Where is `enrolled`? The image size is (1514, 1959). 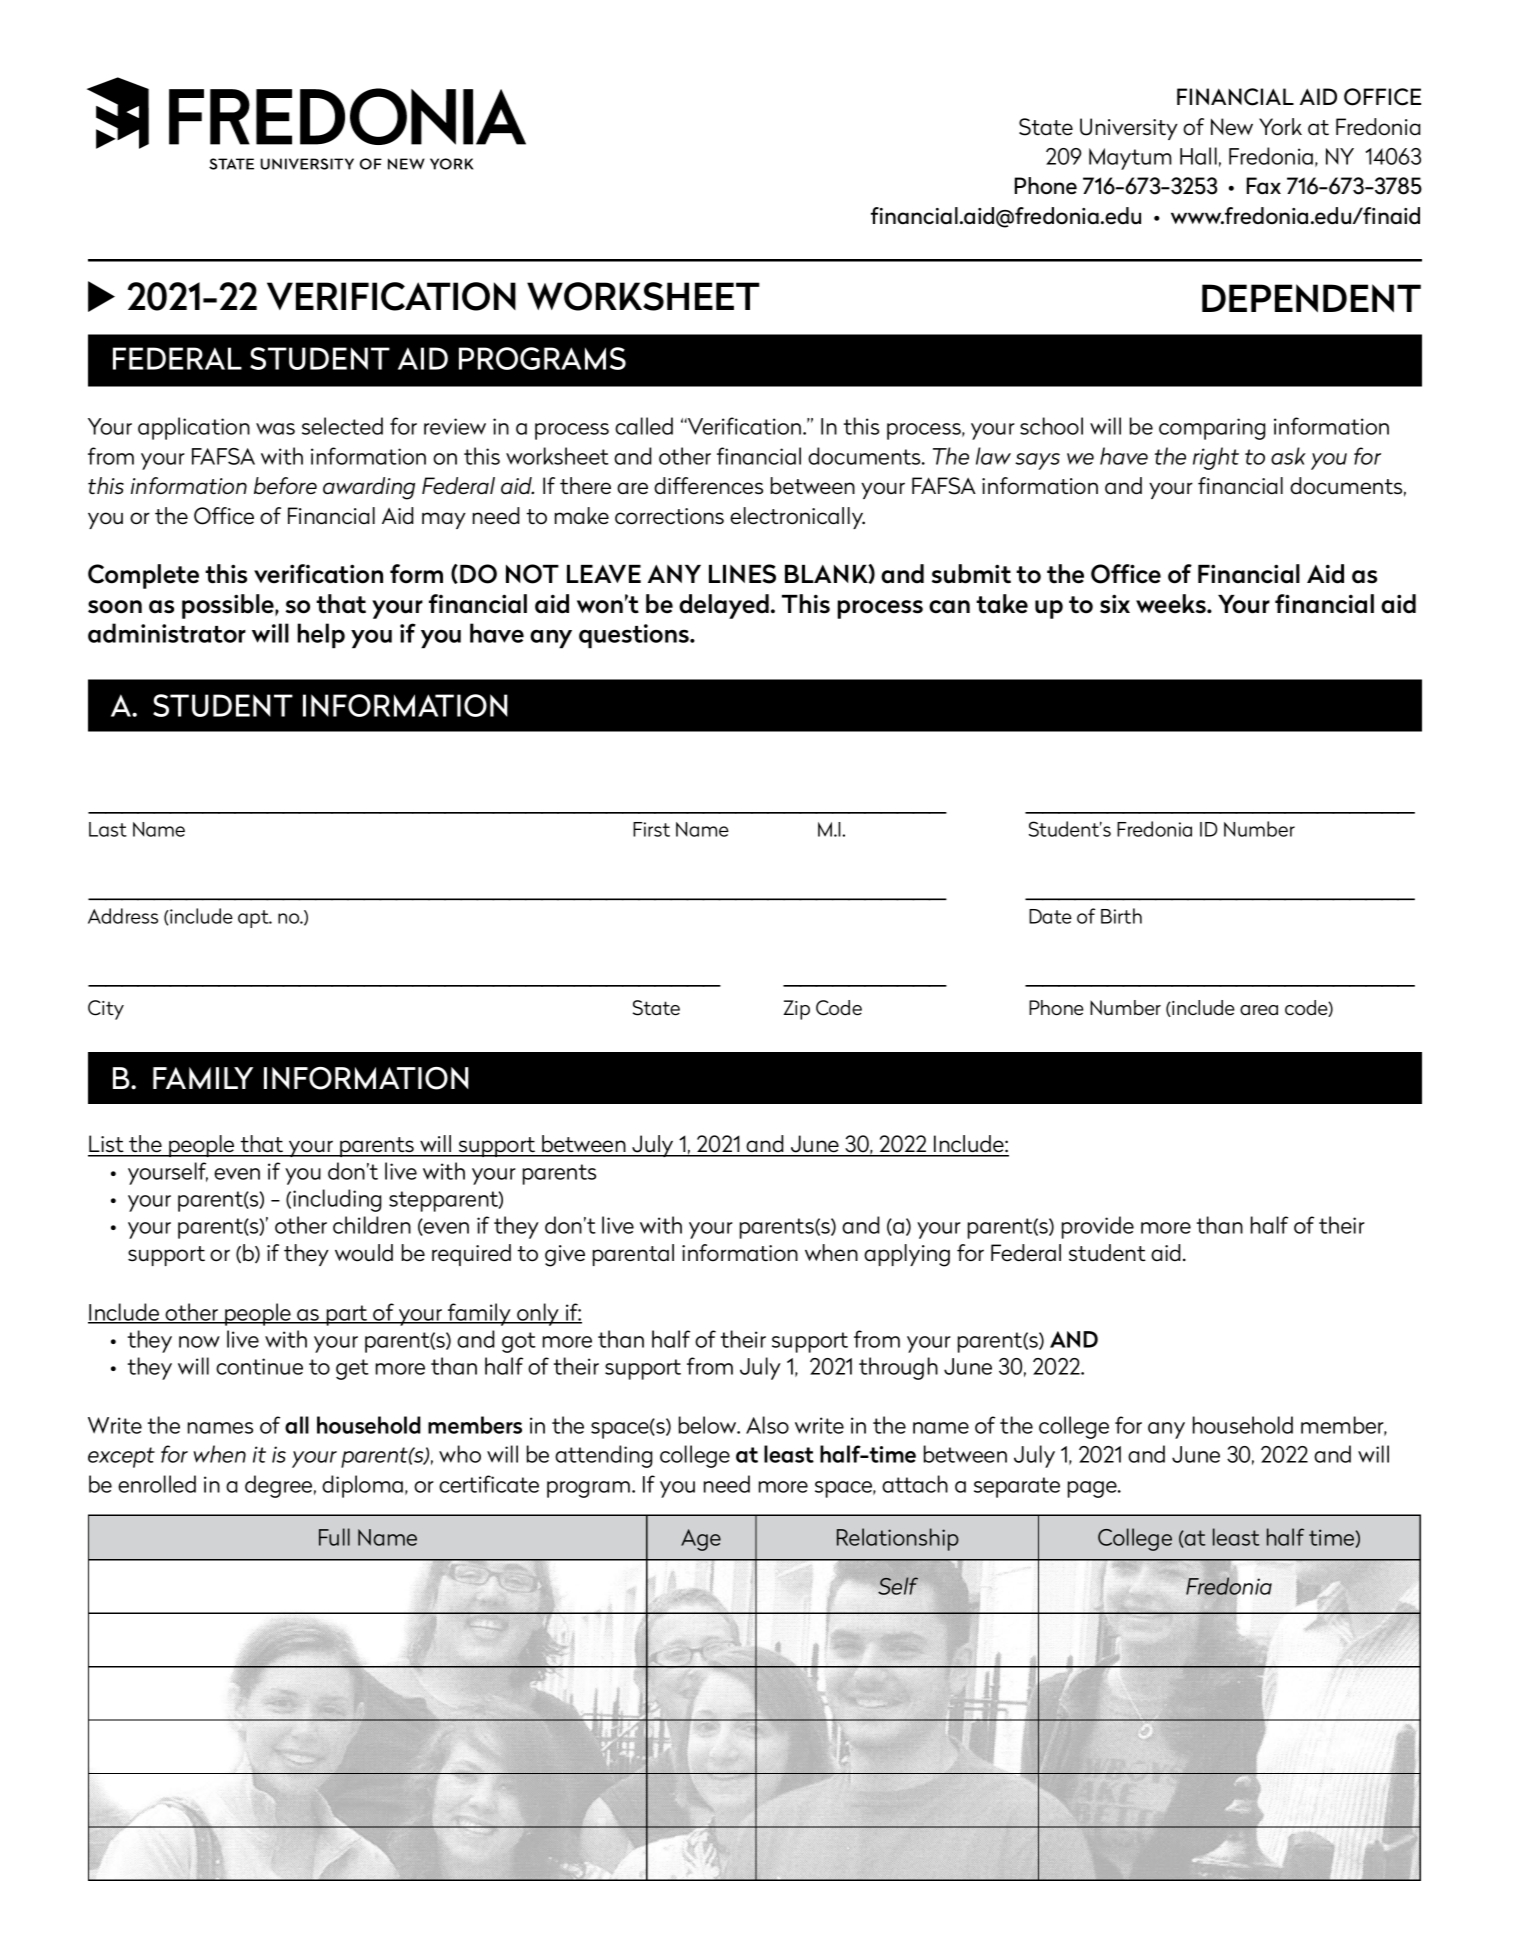
enrolled is located at coordinates (157, 1484).
